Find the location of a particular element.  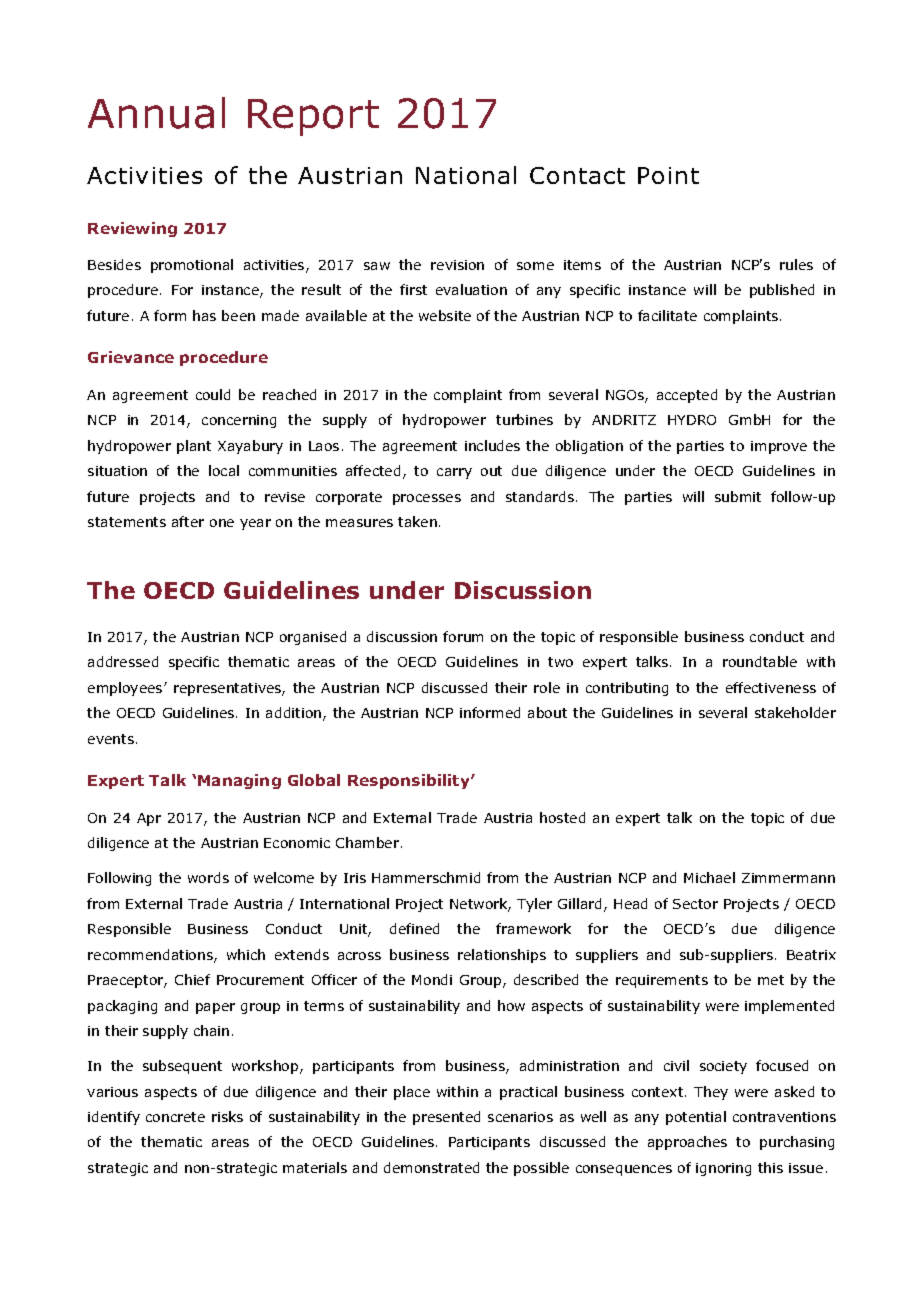

Contact is located at coordinates (577, 175).
